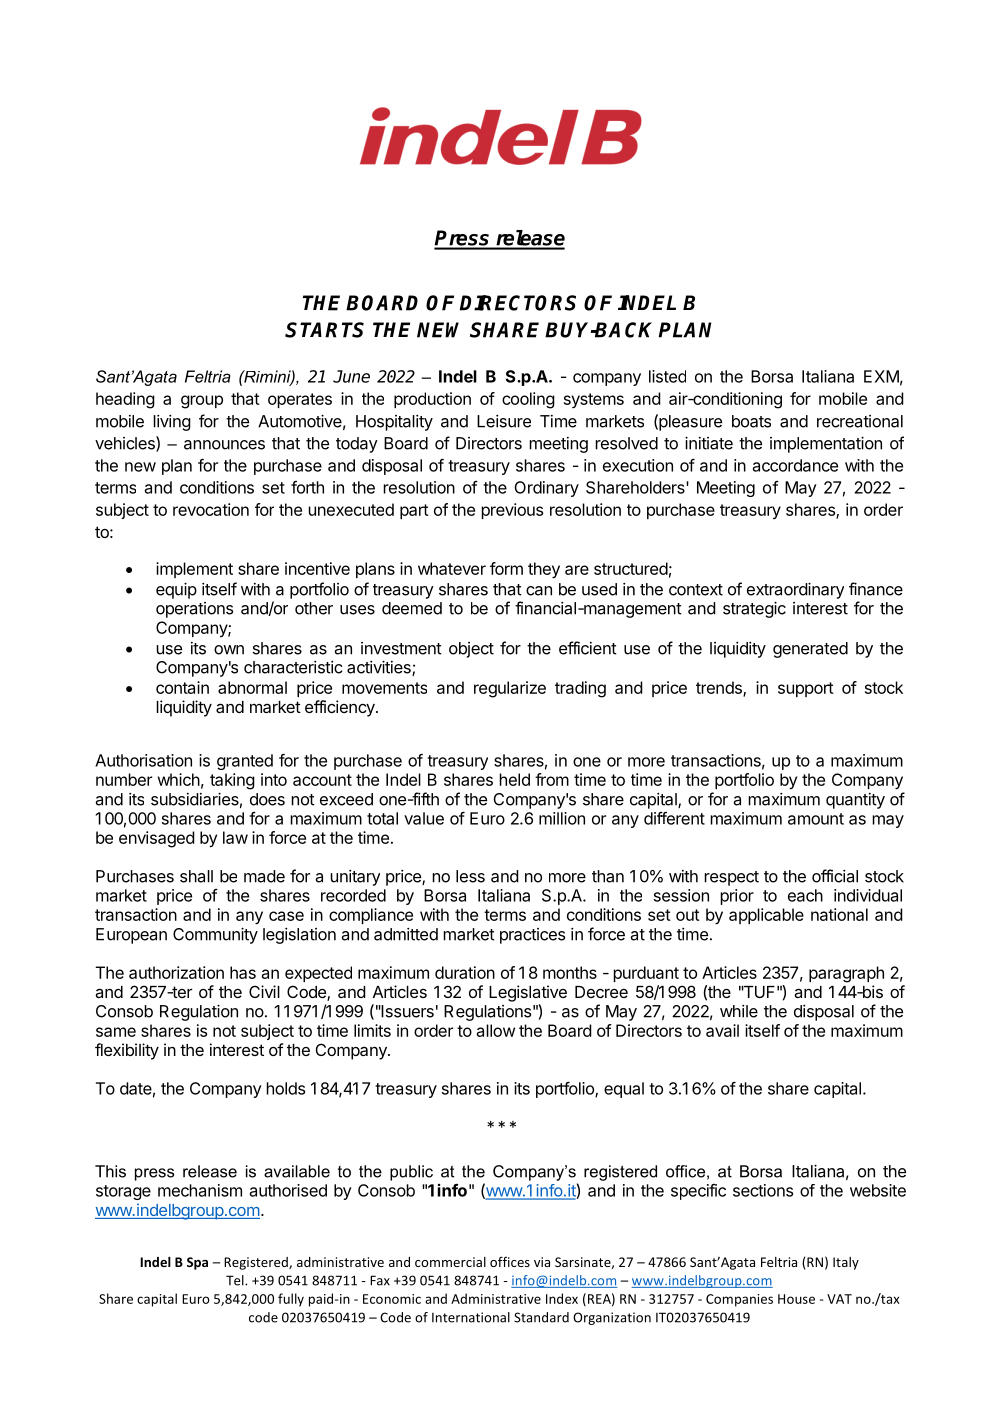 This image has height=1412, width=999. What do you see at coordinates (751, 421) in the image?
I see `boats` at bounding box center [751, 421].
